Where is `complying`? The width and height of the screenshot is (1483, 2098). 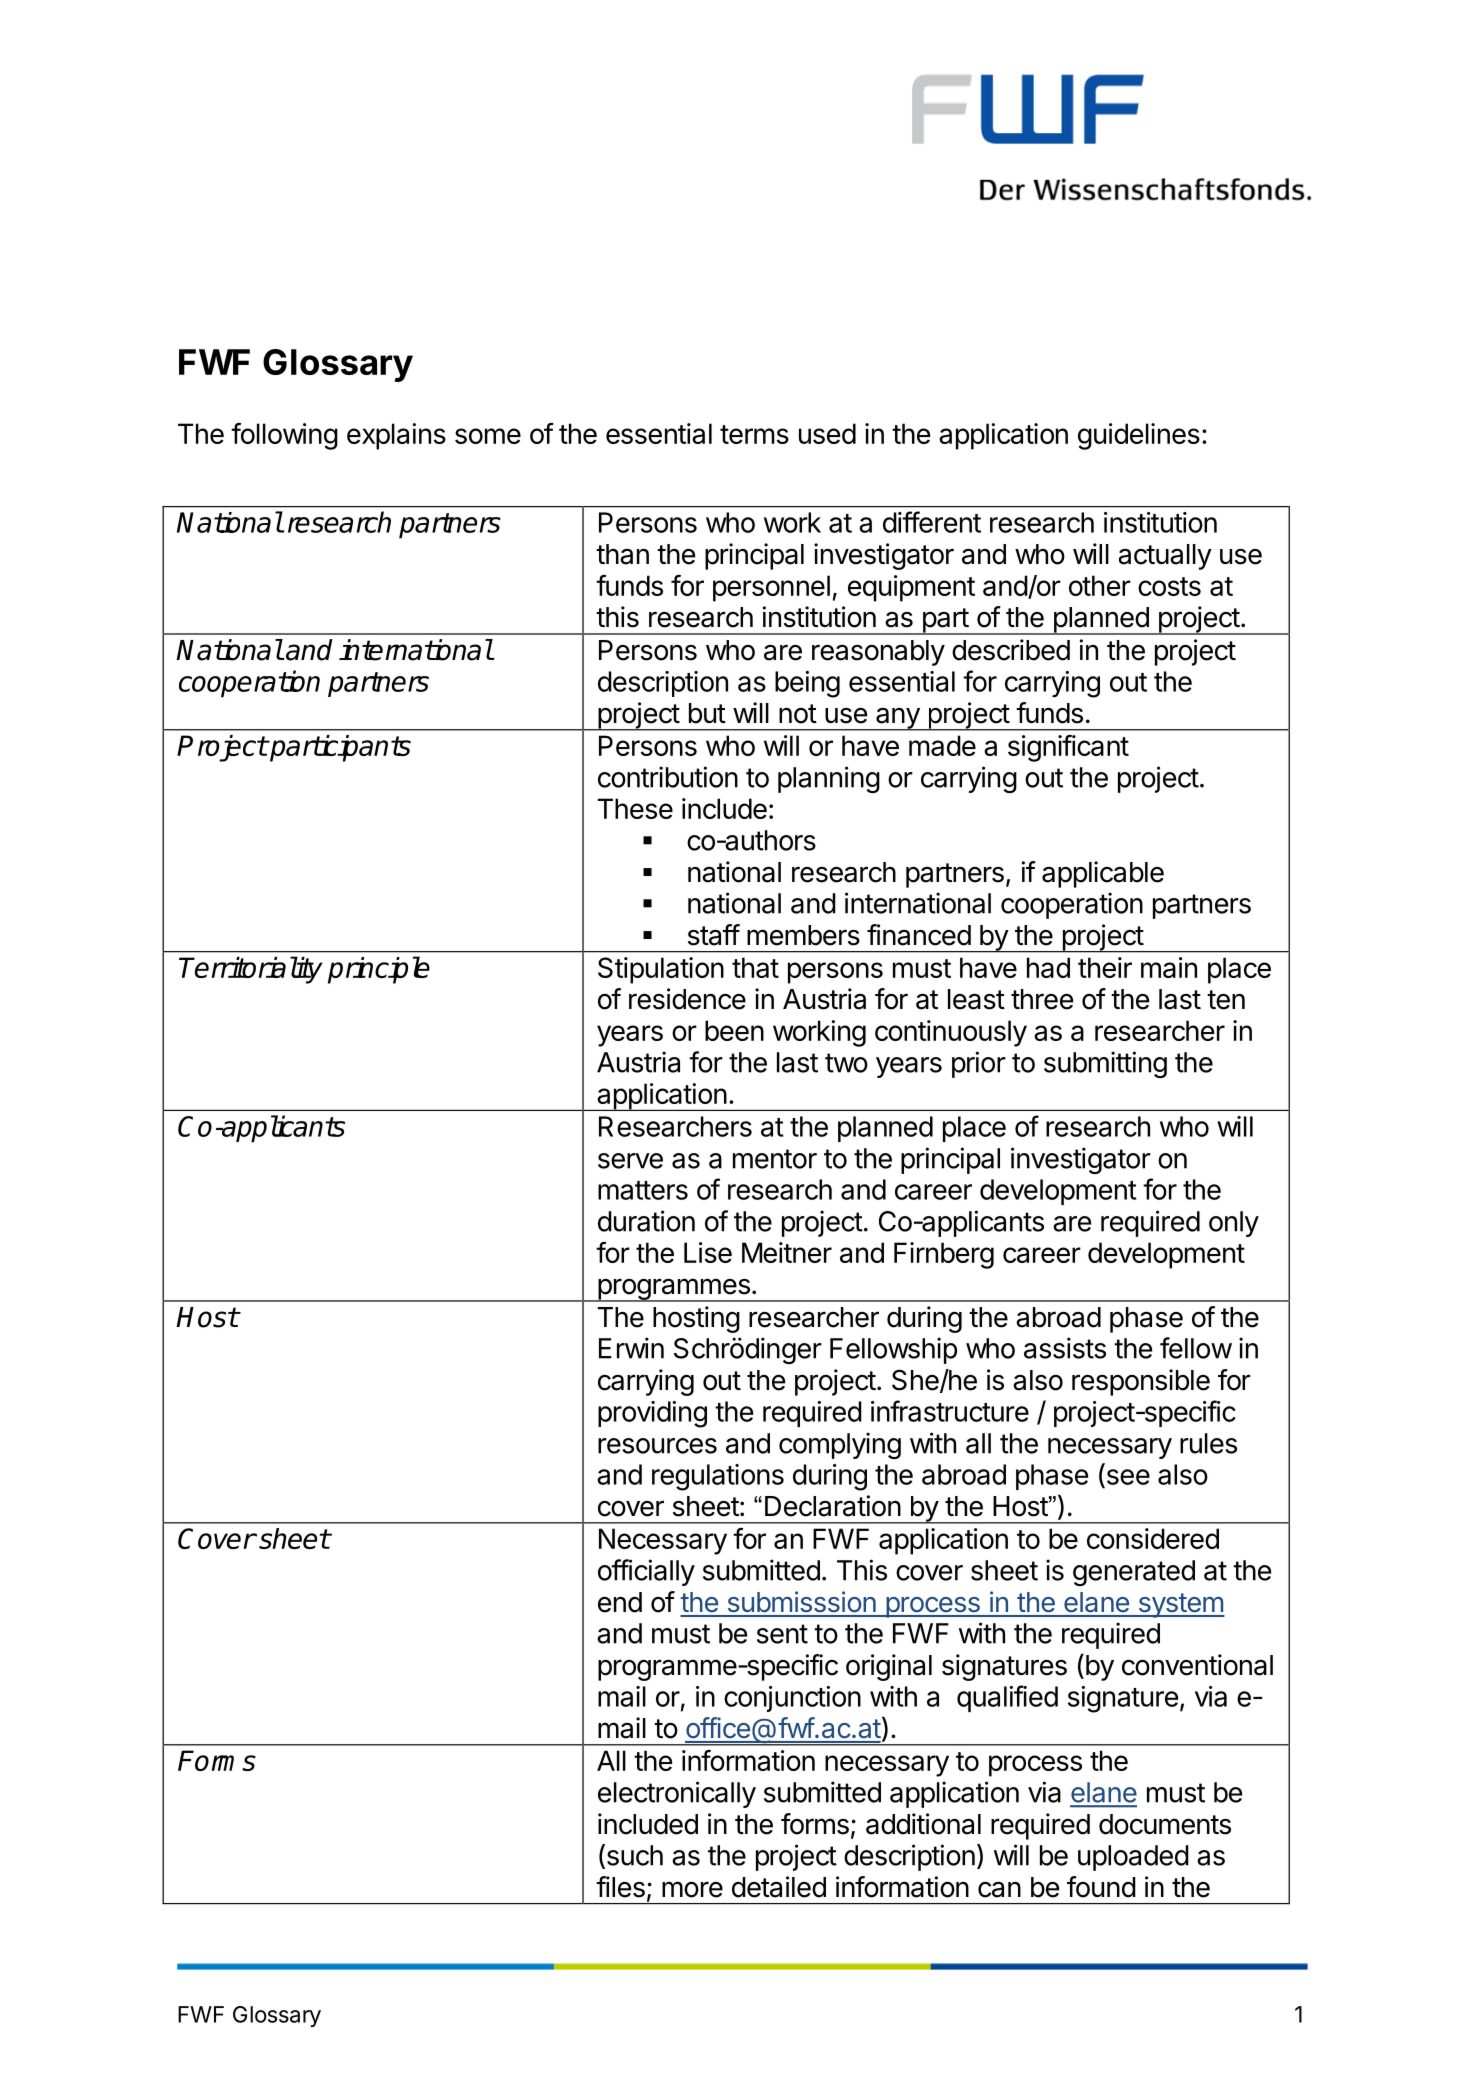 complying is located at coordinates (840, 1445).
